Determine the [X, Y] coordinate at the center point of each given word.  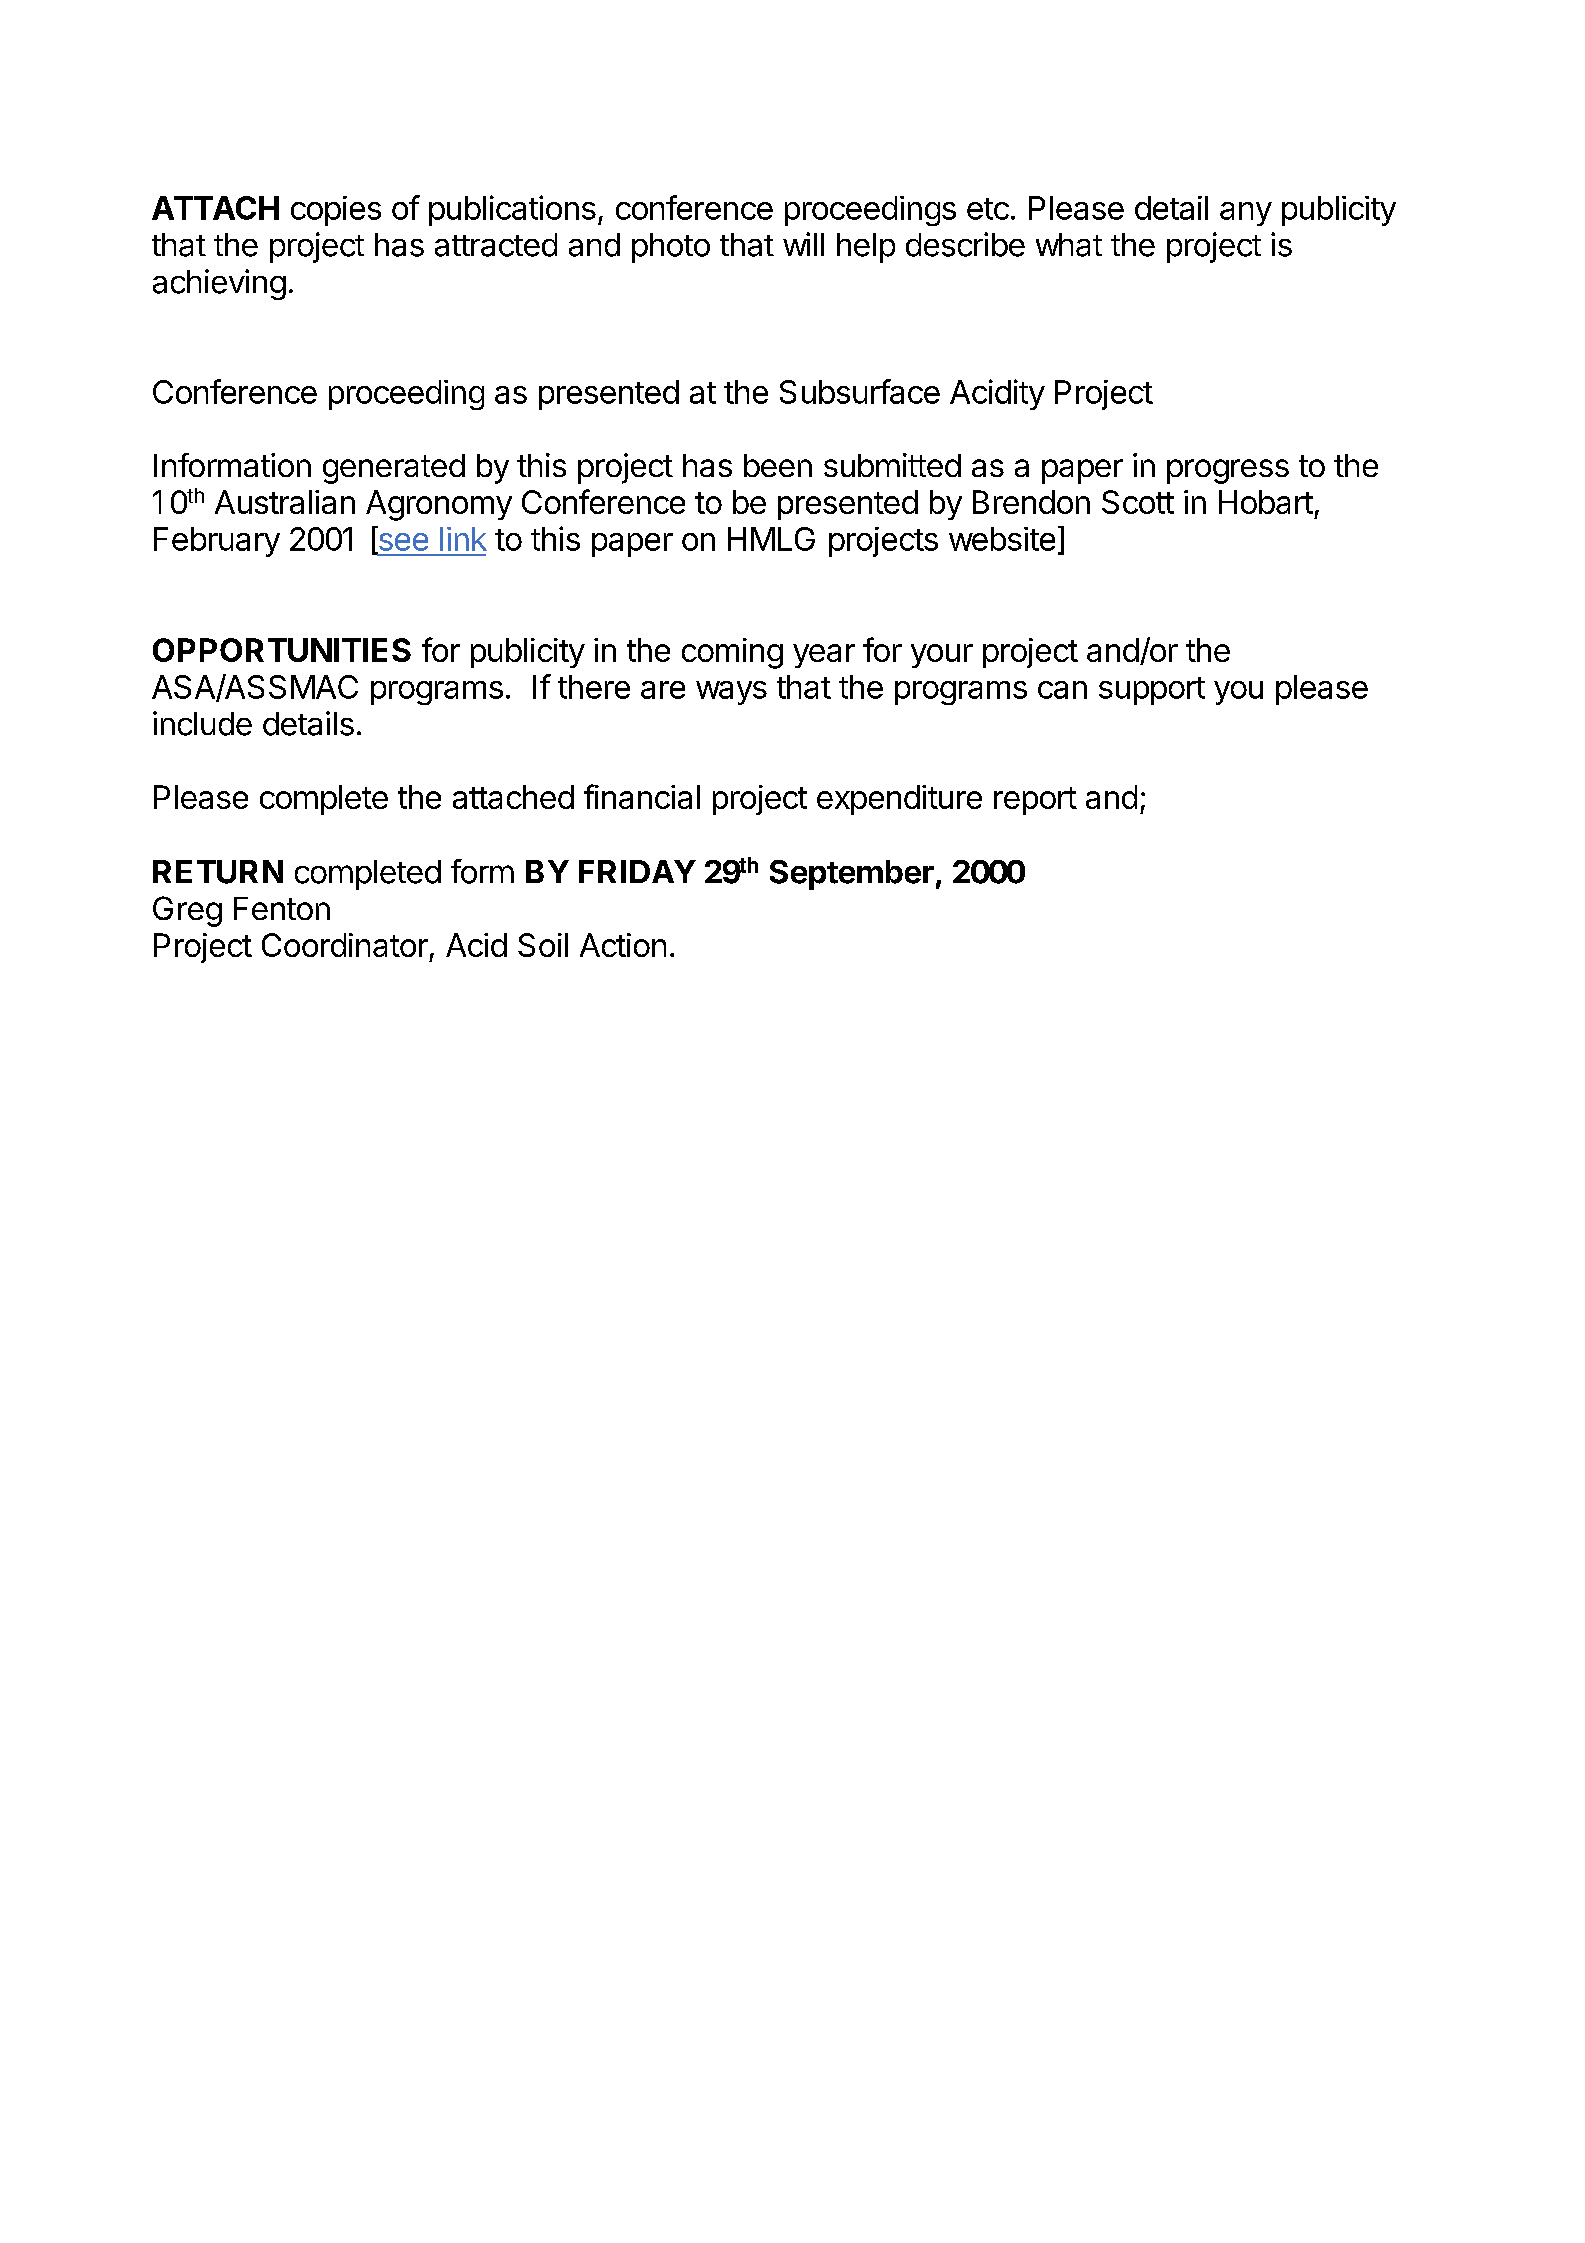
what [1069, 245]
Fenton [282, 908]
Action [623, 945]
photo [671, 248]
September [852, 875]
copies [336, 211]
